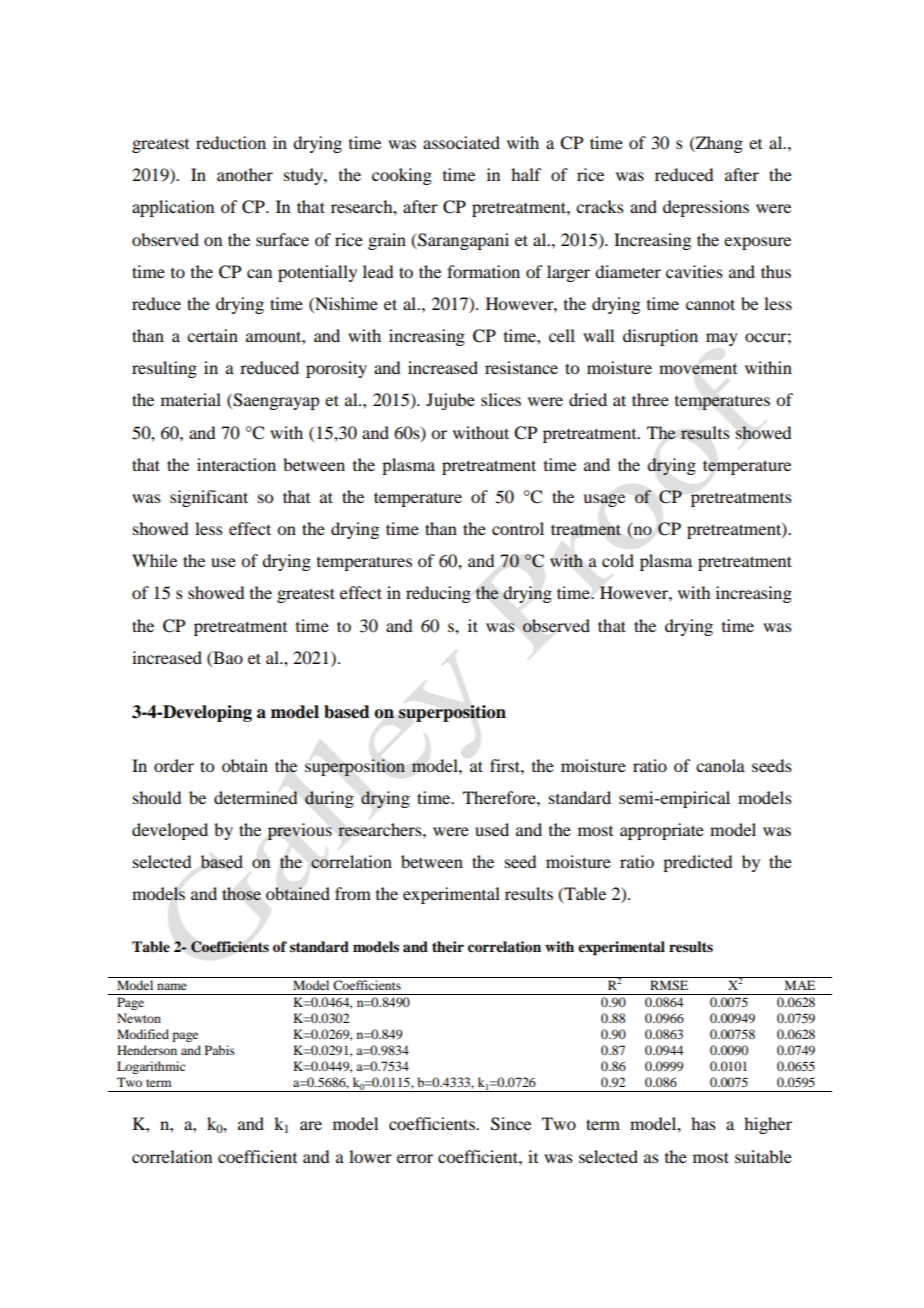  What do you see at coordinates (311, 1125) in the screenshot?
I see `are` at bounding box center [311, 1125].
